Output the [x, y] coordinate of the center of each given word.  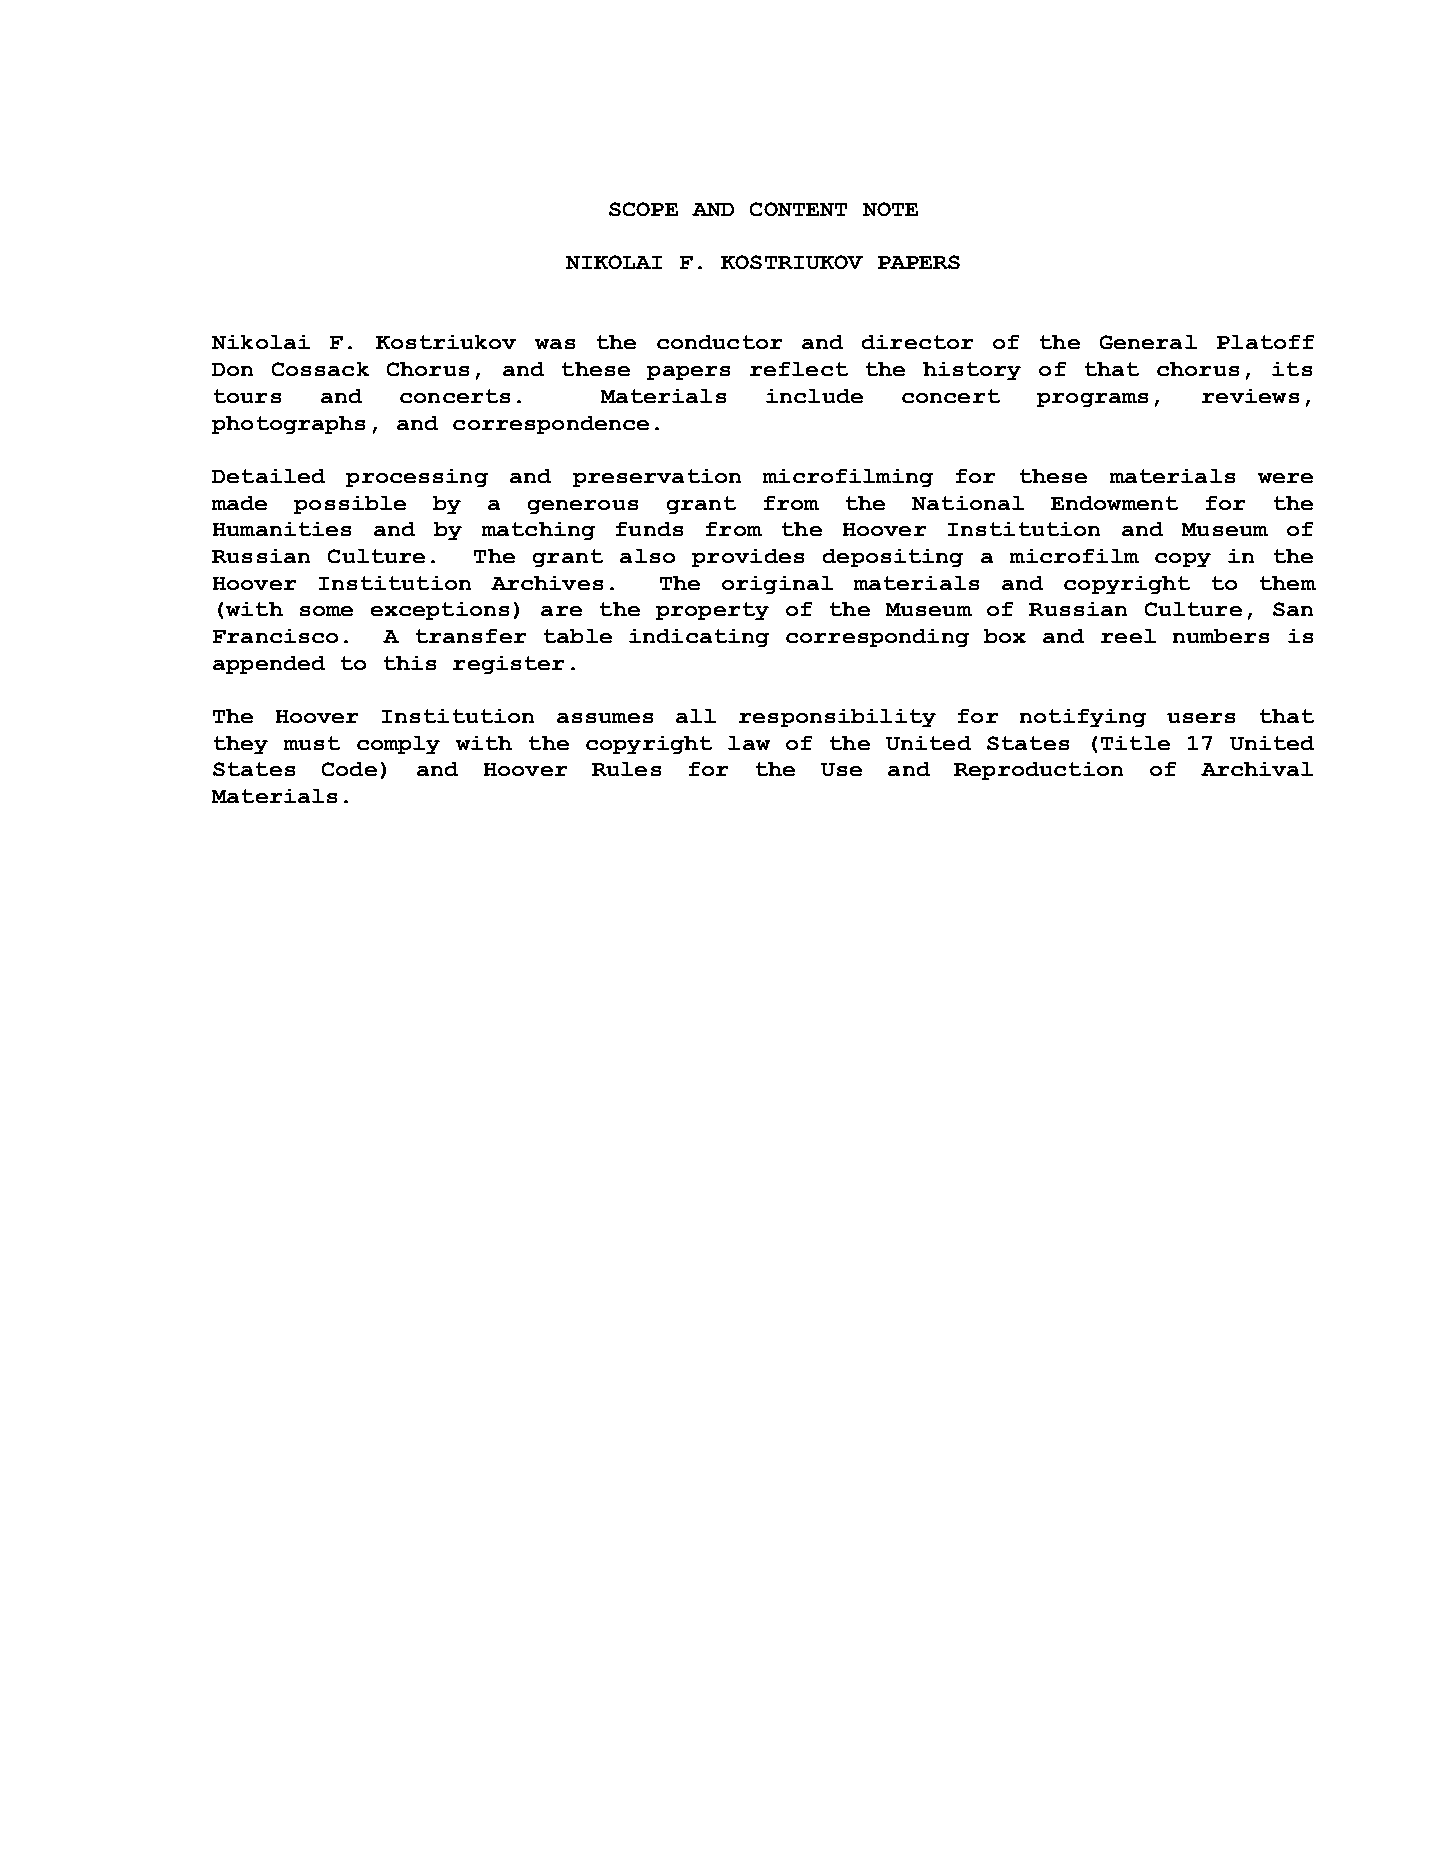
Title [1135, 743]
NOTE [890, 209]
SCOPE [643, 209]
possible [350, 505]
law [749, 743]
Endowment [1114, 503]
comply [398, 745]
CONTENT [798, 209]
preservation [657, 478]
